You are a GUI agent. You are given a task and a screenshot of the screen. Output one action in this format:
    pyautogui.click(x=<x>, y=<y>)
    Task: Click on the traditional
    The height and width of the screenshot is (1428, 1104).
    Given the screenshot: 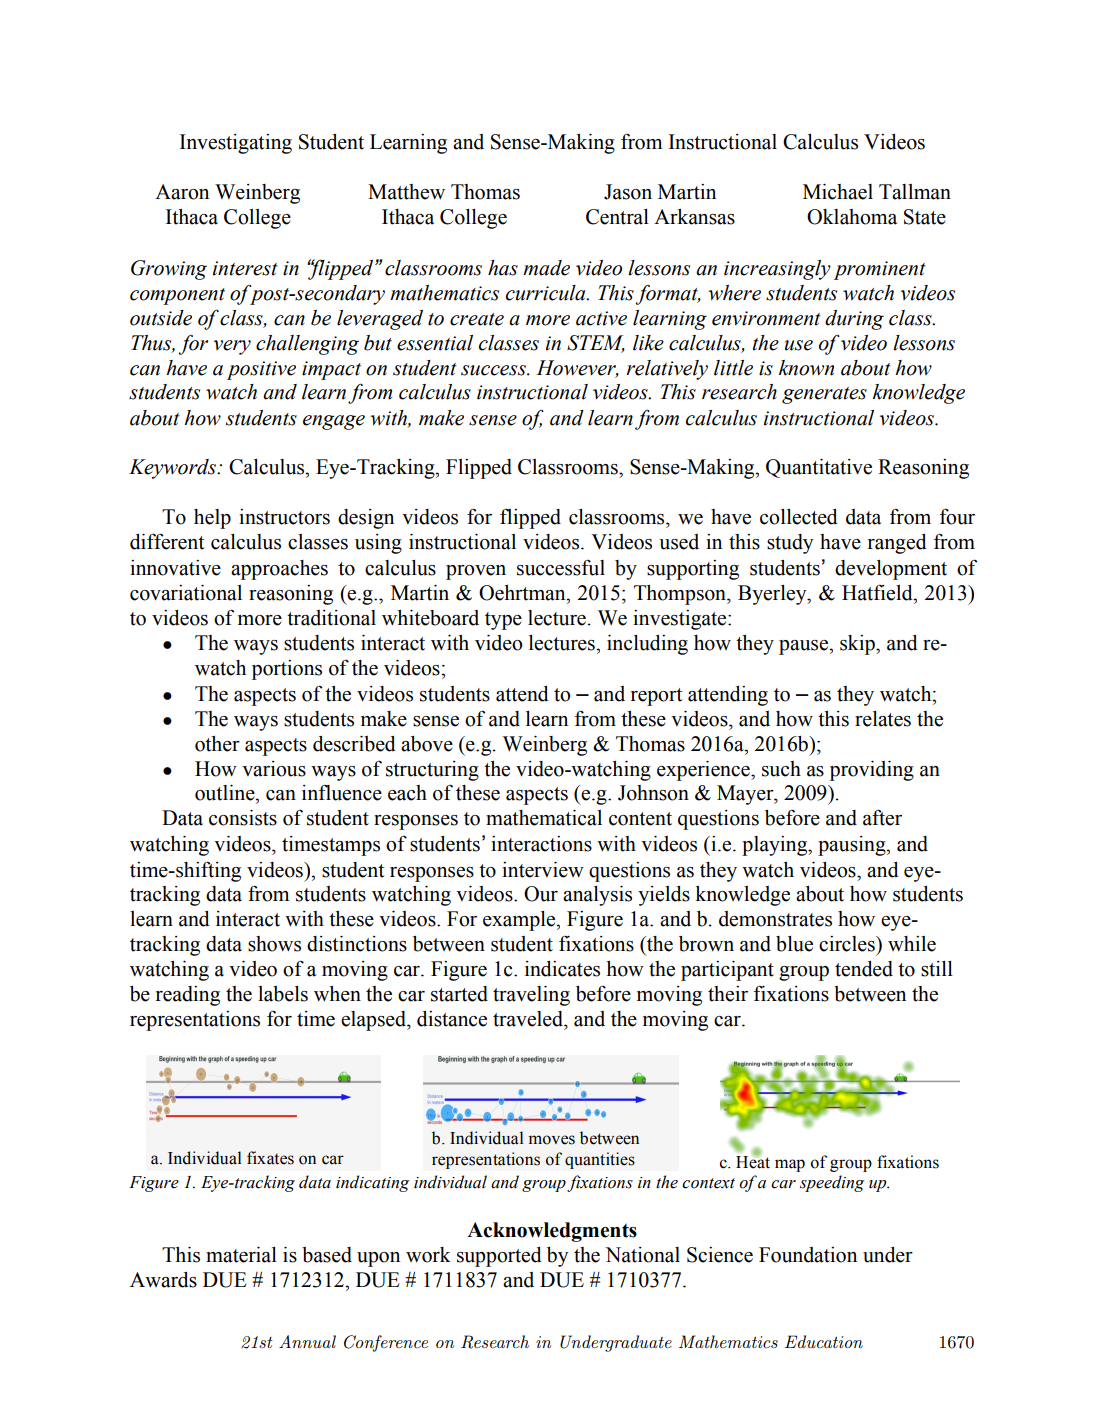 What is the action you would take?
    pyautogui.click(x=331, y=618)
